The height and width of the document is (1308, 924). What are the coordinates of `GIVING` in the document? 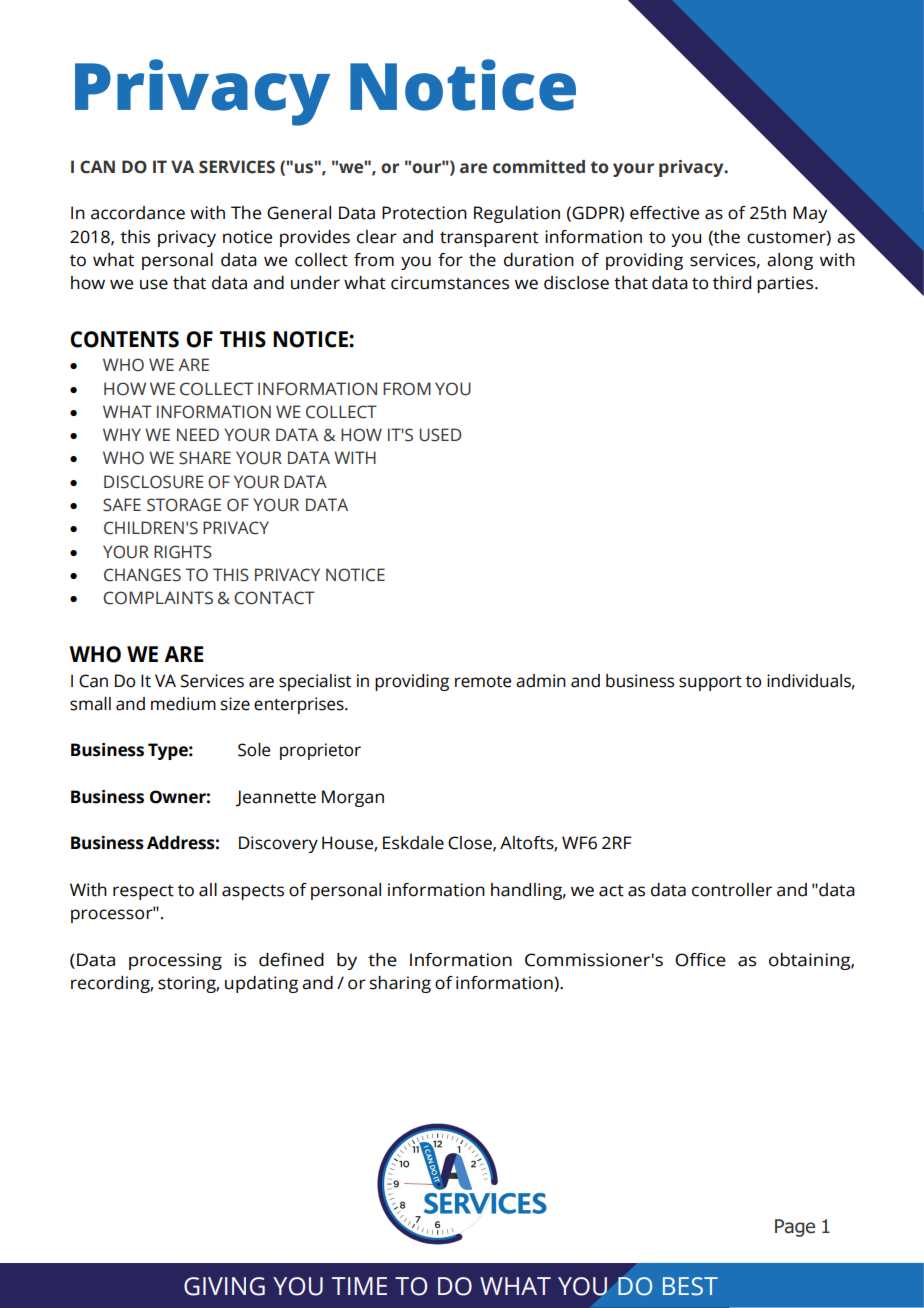 It's located at (224, 1286).
